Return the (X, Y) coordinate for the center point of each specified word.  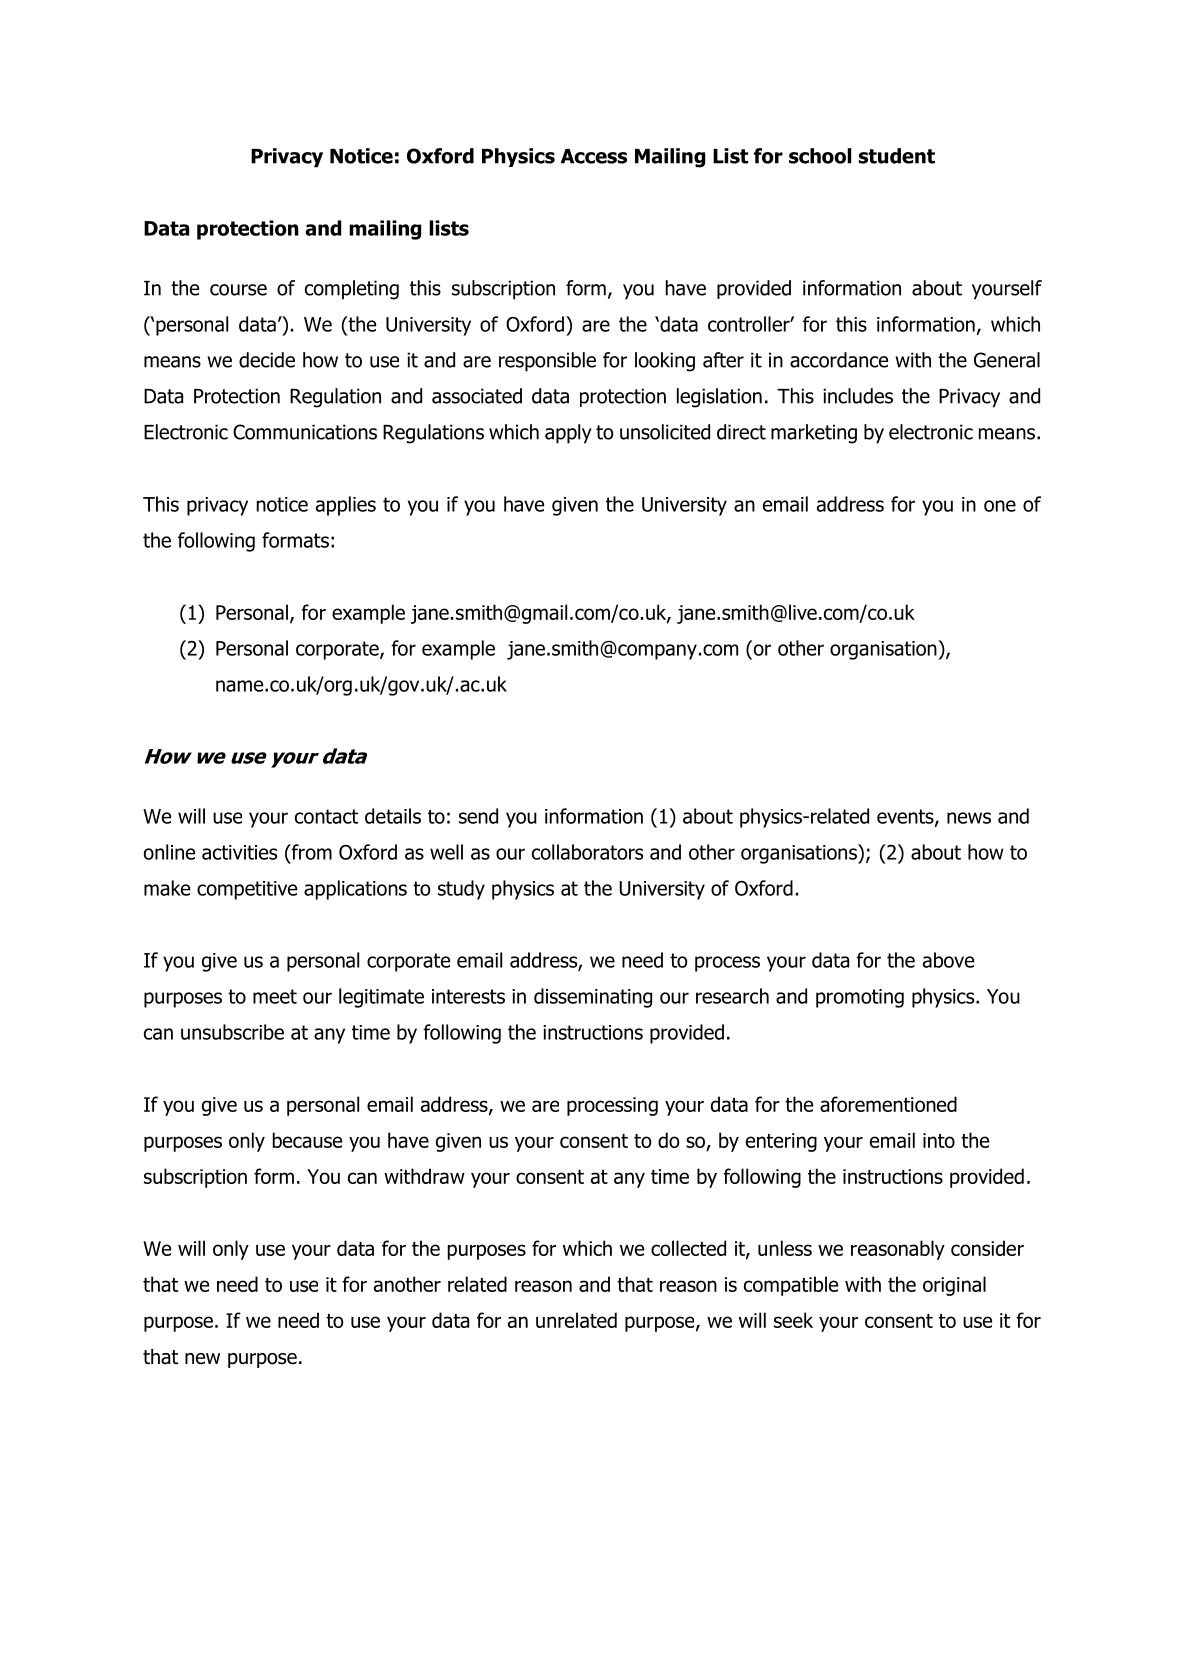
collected (688, 1248)
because (307, 1140)
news (969, 818)
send (478, 816)
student (897, 156)
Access (594, 156)
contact (326, 816)
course (238, 290)
